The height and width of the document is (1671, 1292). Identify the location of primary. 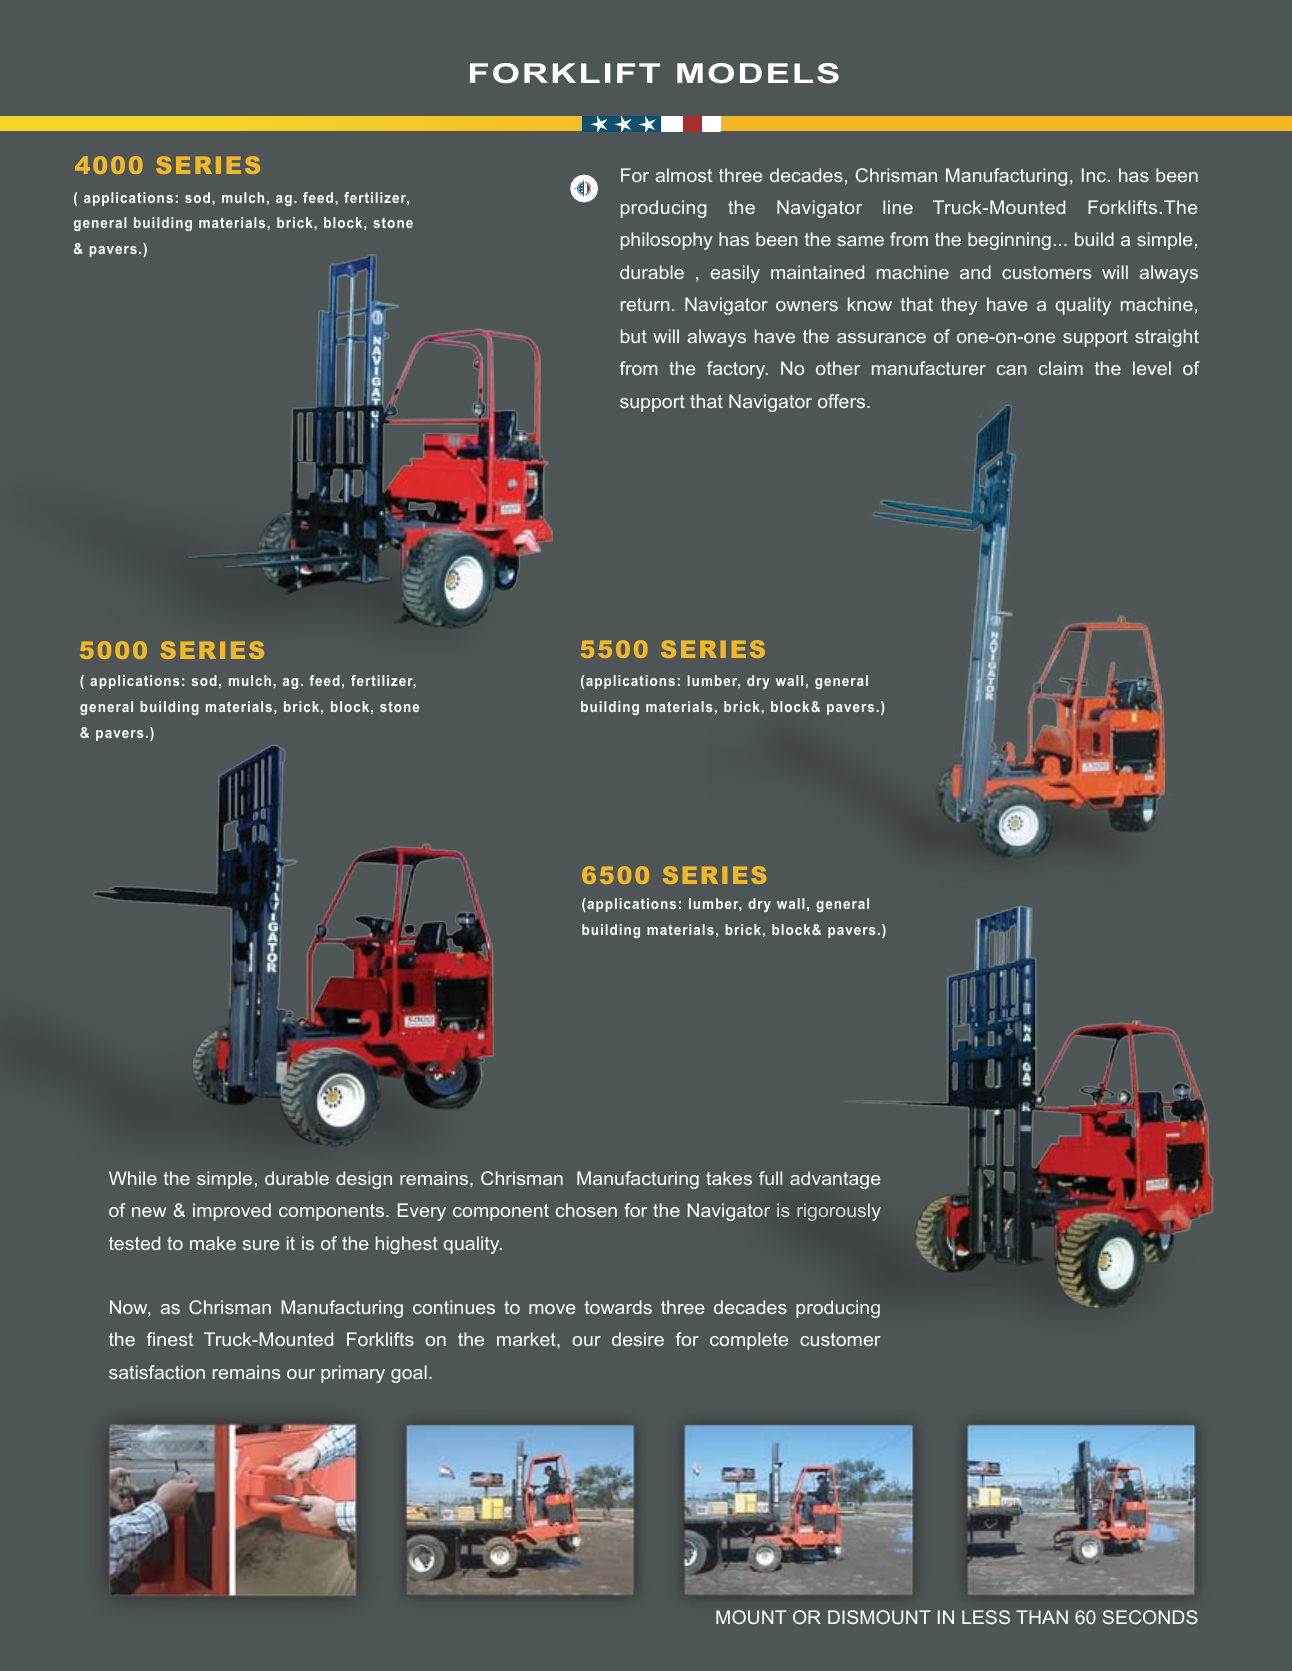
(353, 1374).
